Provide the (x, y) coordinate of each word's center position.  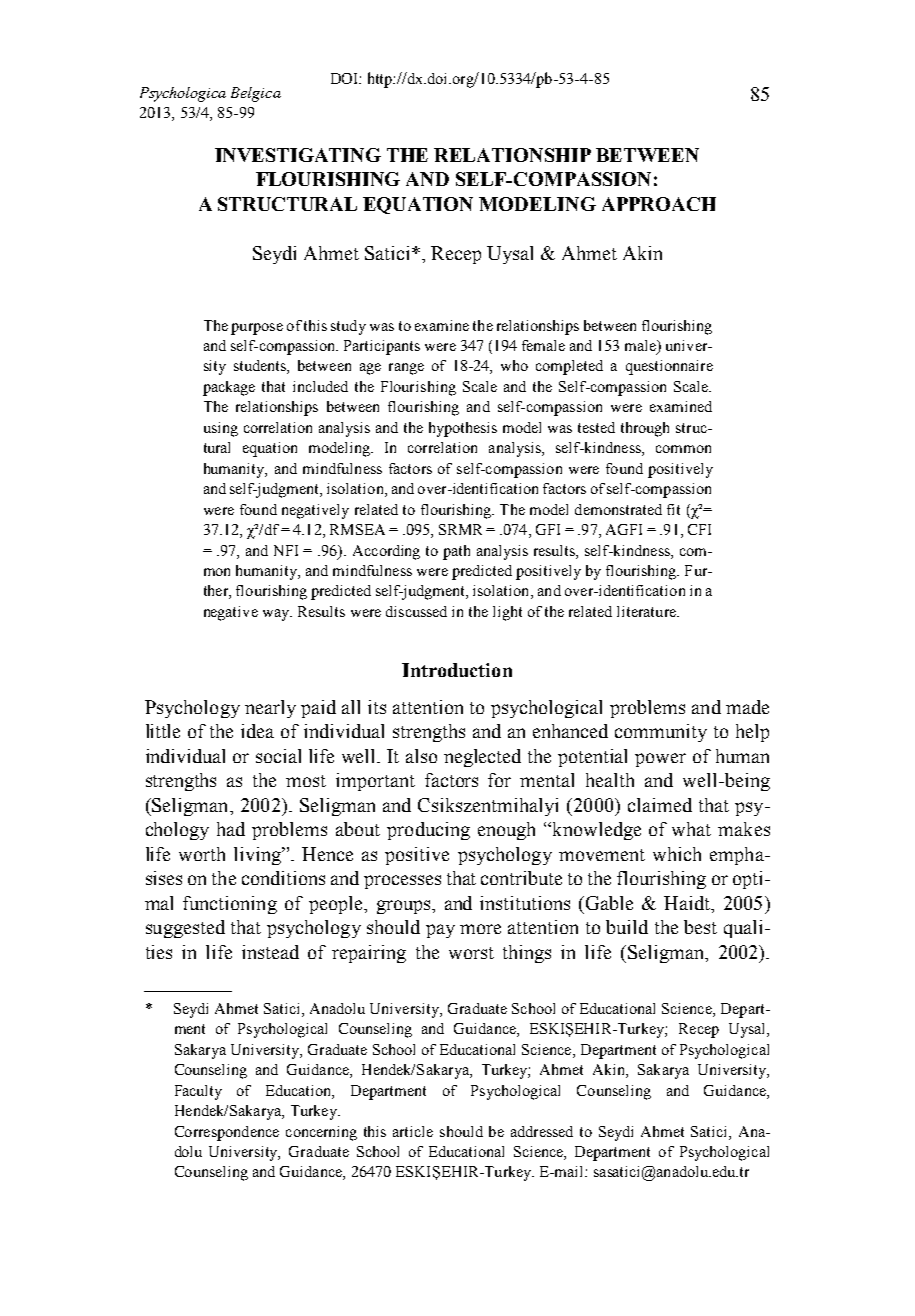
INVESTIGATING (298, 155)
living (258, 856)
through (645, 429)
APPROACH (659, 204)
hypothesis (463, 429)
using (221, 429)
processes (402, 882)
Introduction (457, 670)
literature (647, 611)
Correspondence (227, 1133)
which (677, 854)
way (277, 615)
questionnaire (669, 367)
